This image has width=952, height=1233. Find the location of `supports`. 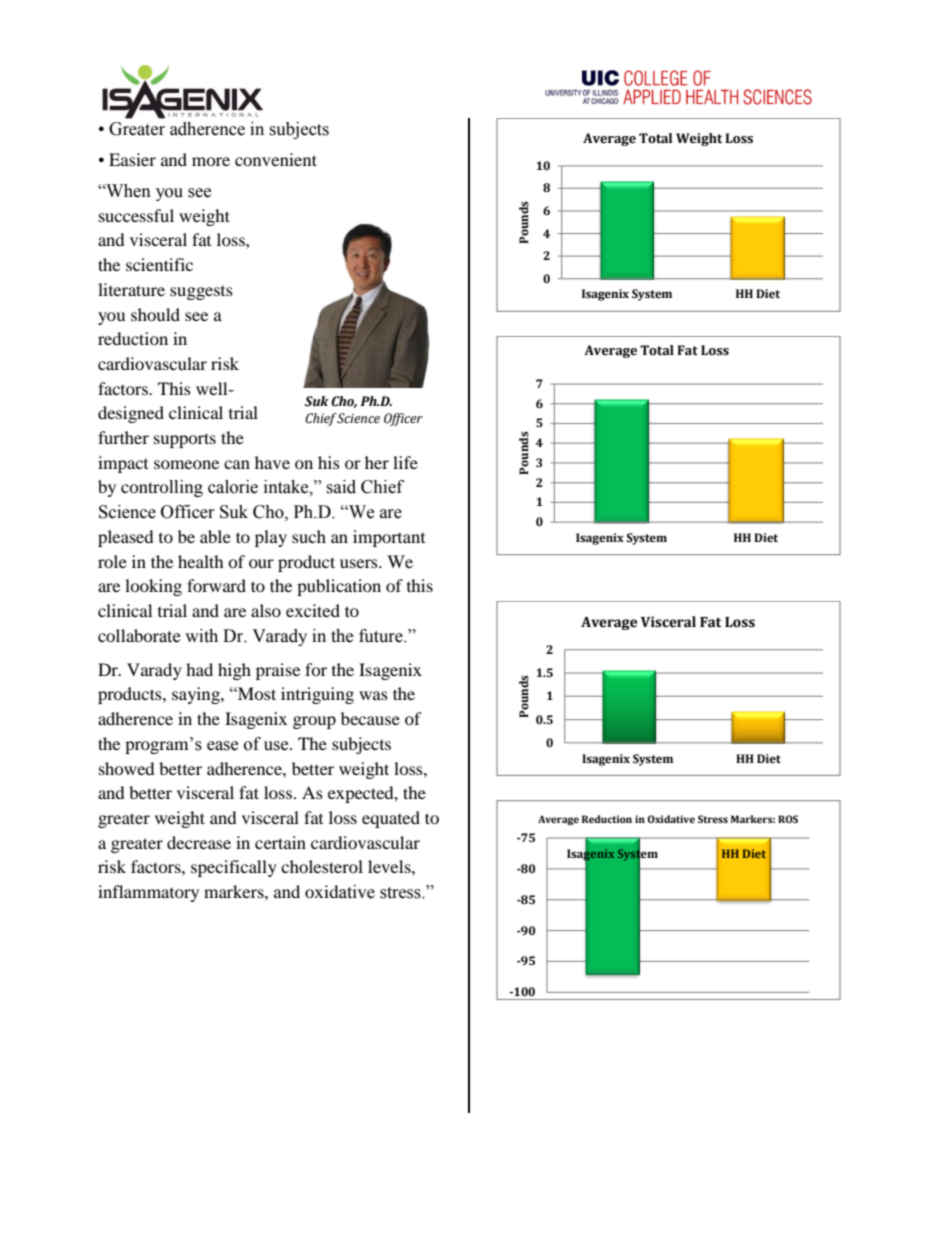

supports is located at coordinates (185, 440).
